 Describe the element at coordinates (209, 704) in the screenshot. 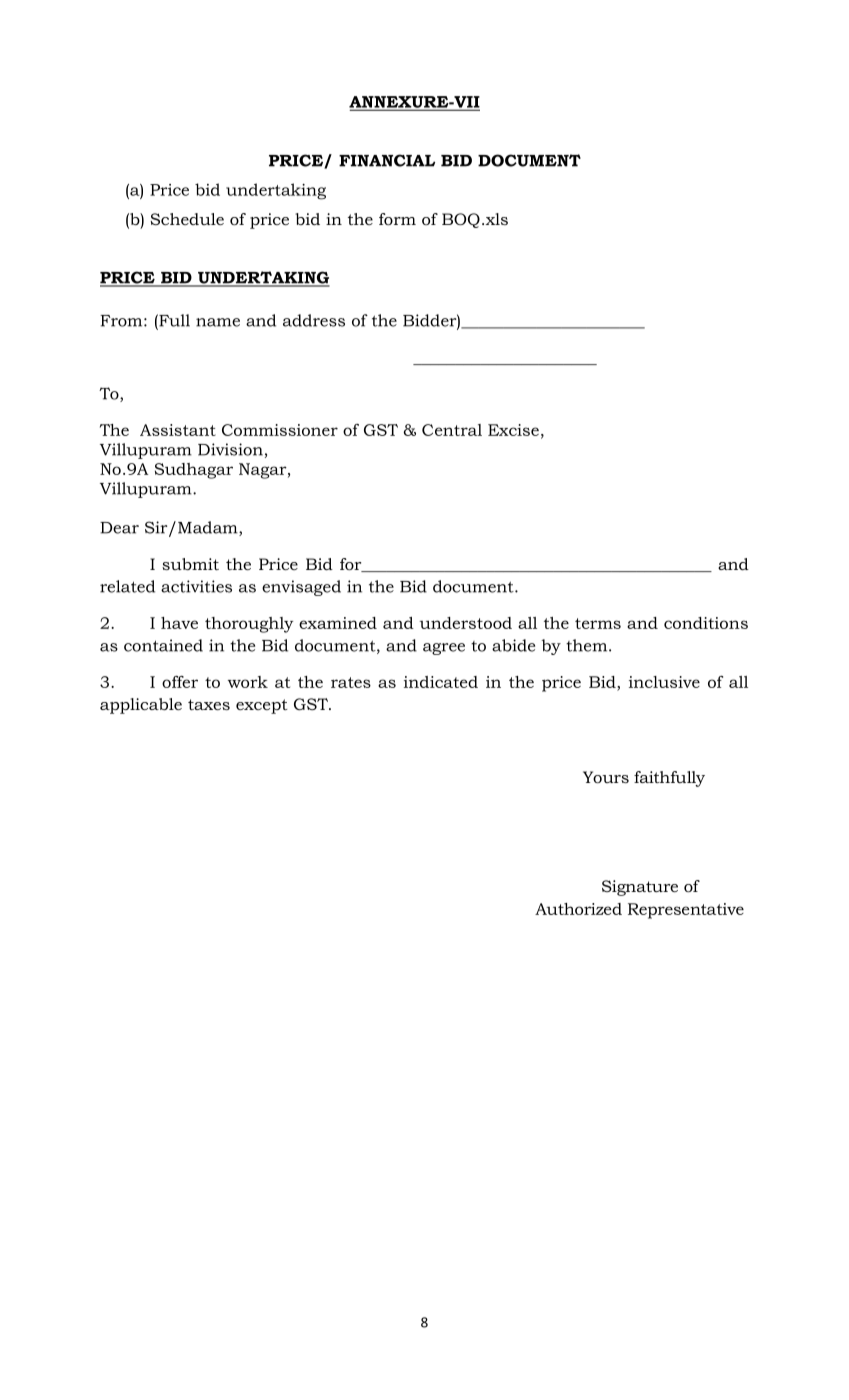

I see `taxes` at that location.
